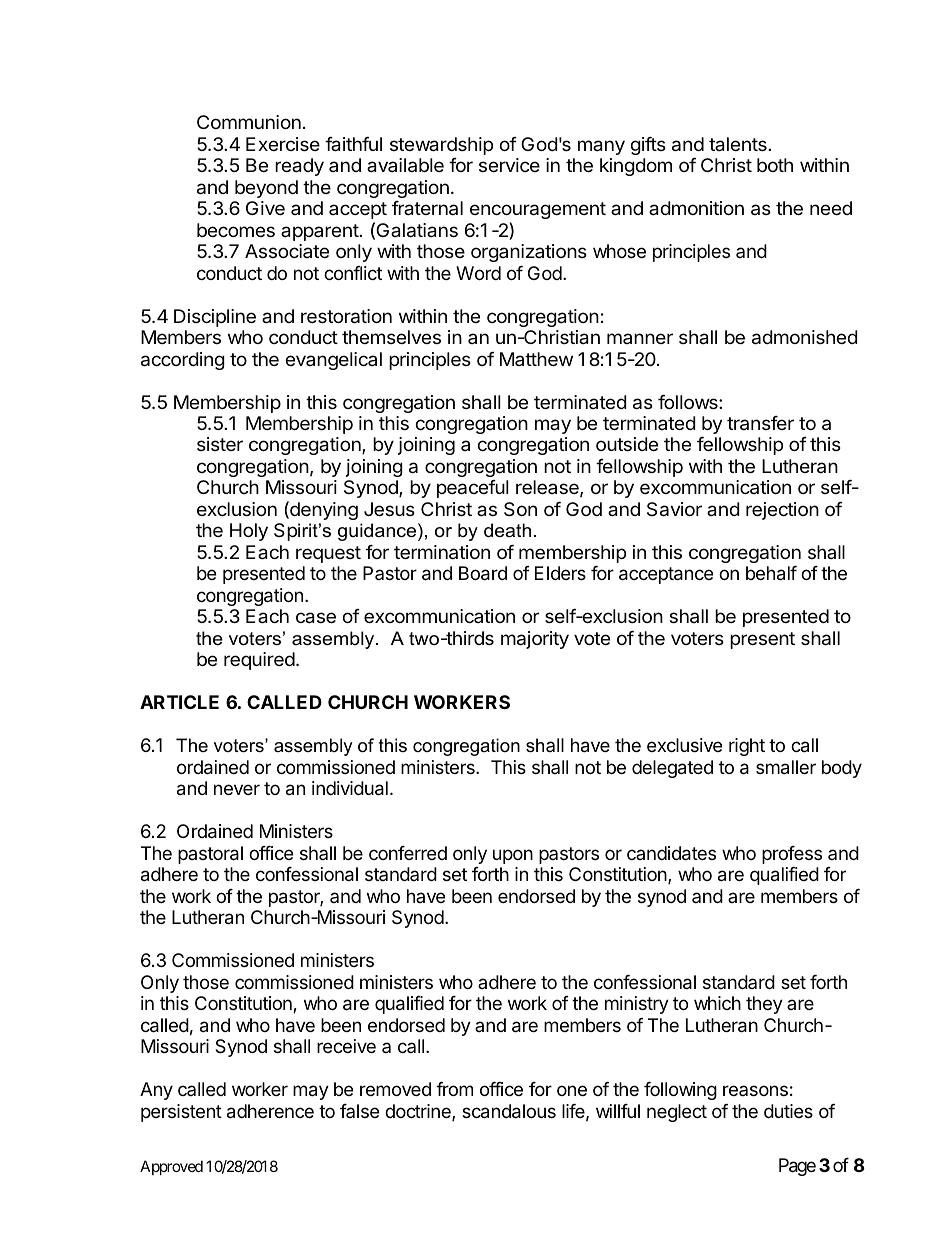 The image size is (952, 1233). I want to click on duties, so click(788, 1111).
